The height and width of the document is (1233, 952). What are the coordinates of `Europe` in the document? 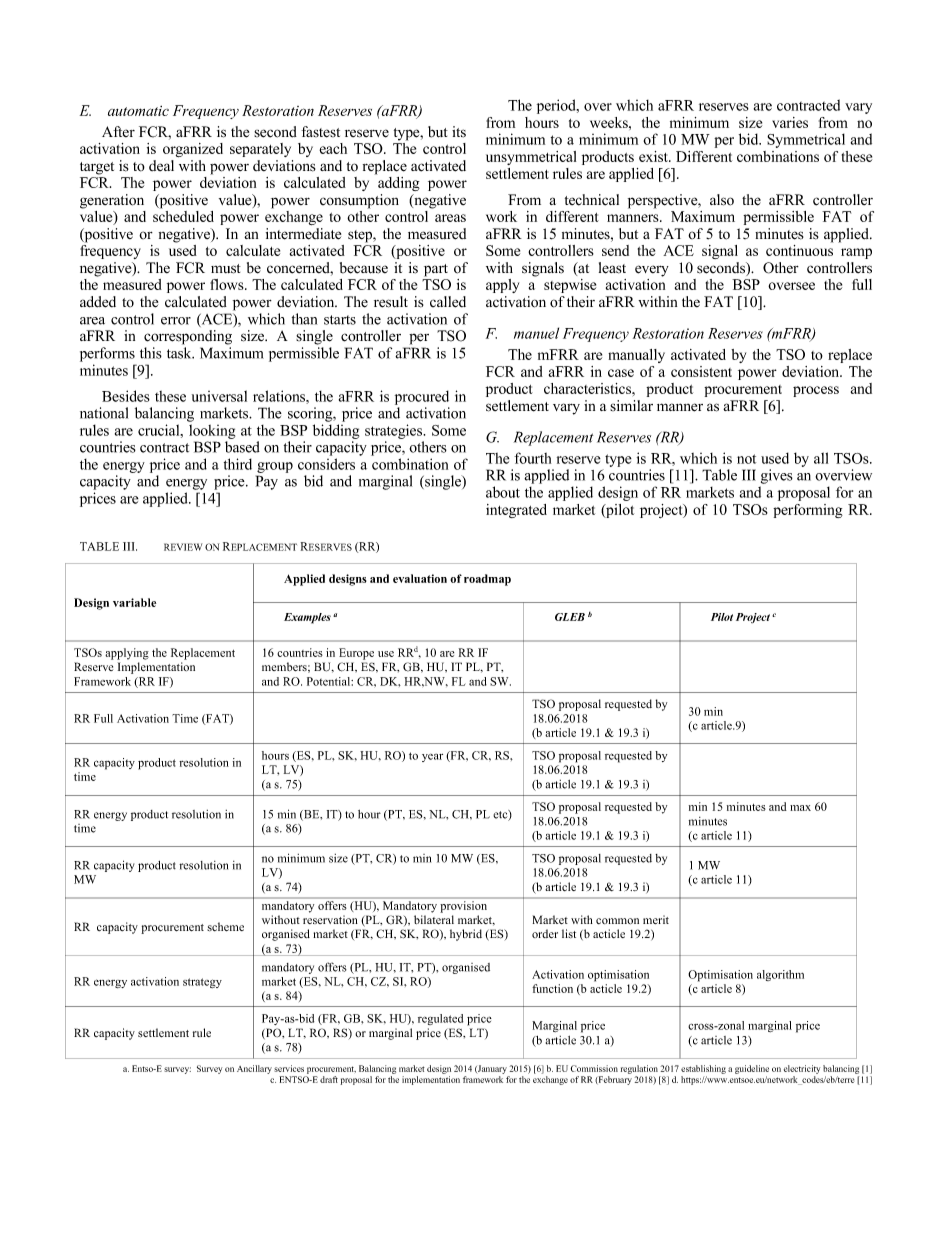 It's located at (356, 654).
